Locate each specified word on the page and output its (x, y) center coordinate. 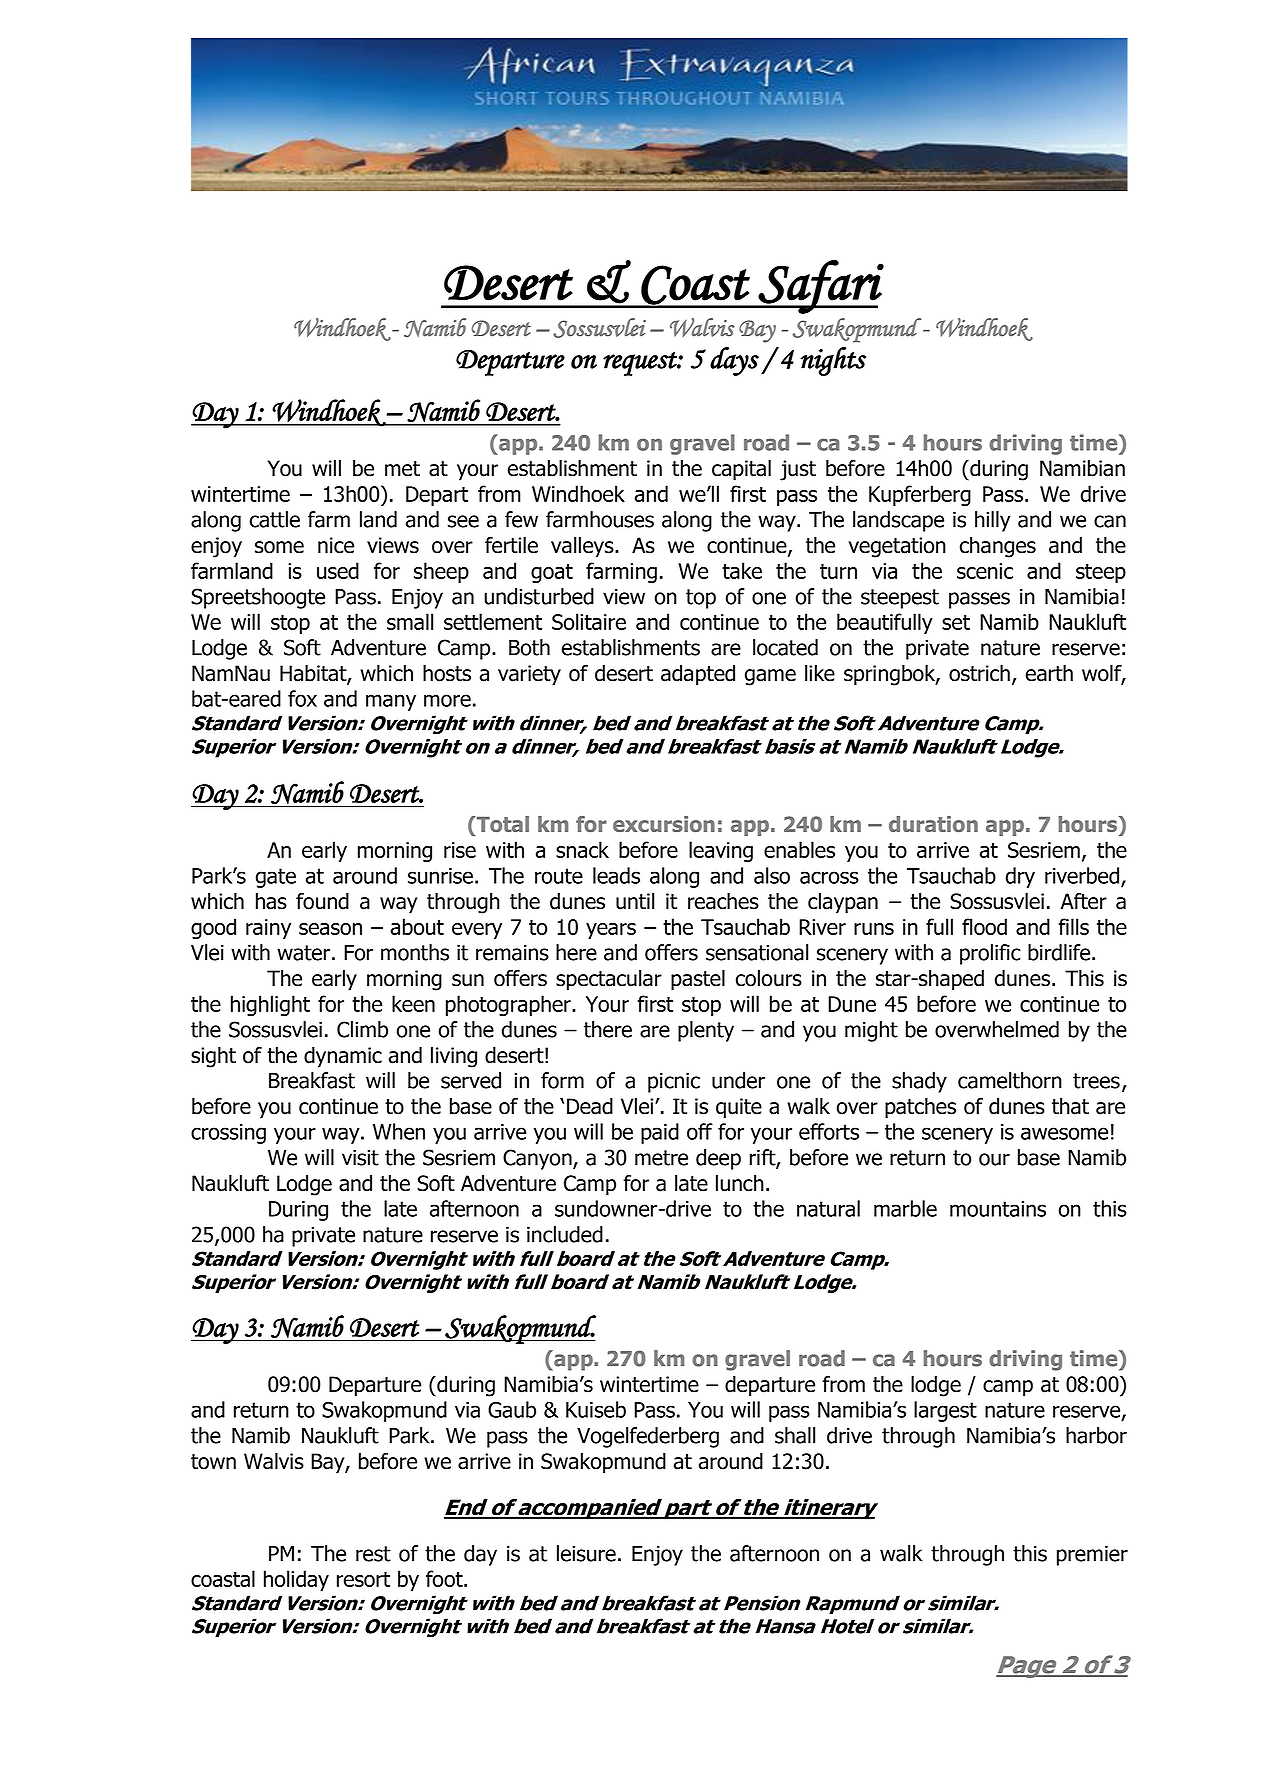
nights (833, 361)
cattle (275, 519)
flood (984, 926)
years (611, 931)
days (734, 361)
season (330, 929)
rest (373, 1554)
